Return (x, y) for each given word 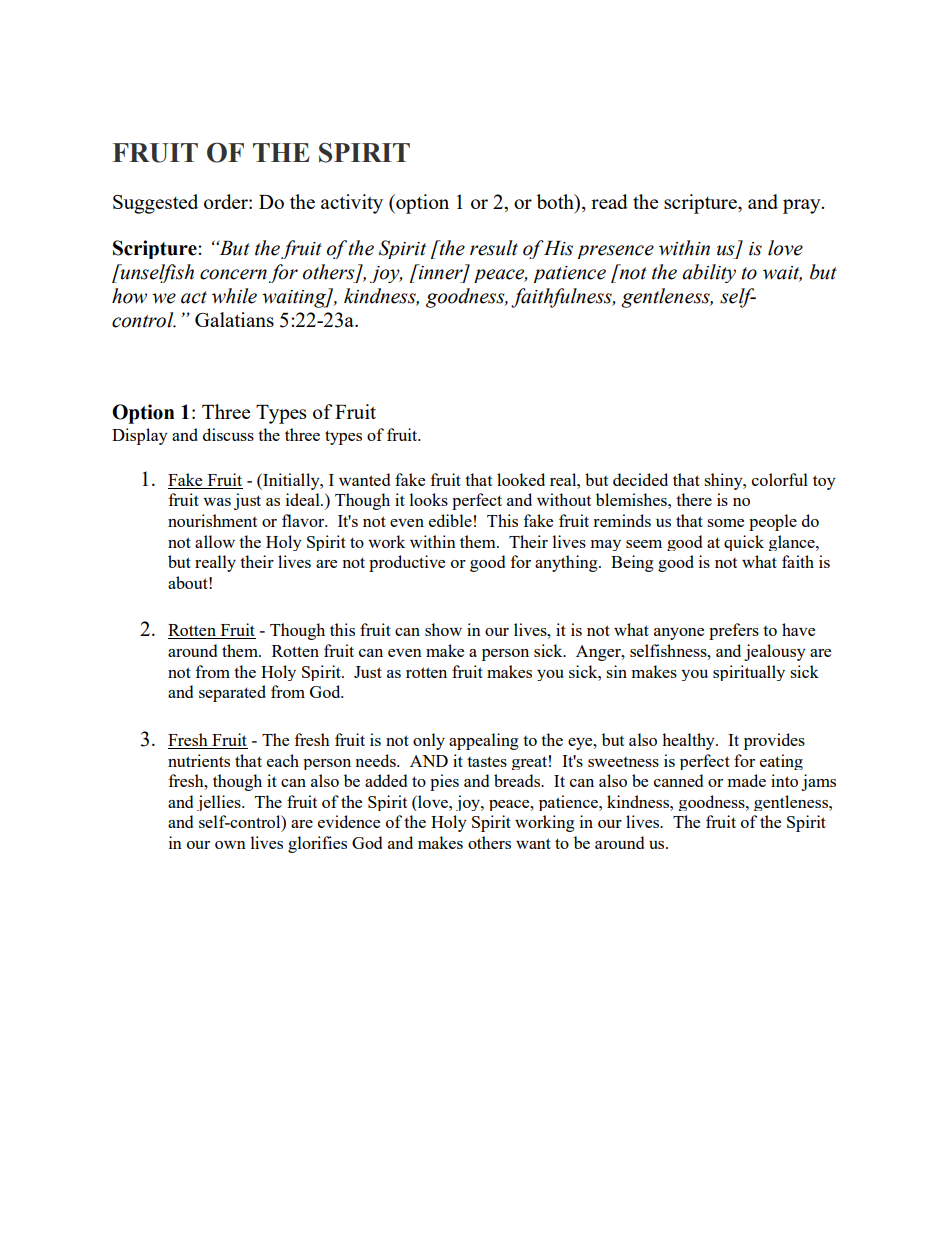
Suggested (155, 204)
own (230, 845)
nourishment (212, 520)
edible (450, 520)
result (494, 248)
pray (803, 206)
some (725, 523)
